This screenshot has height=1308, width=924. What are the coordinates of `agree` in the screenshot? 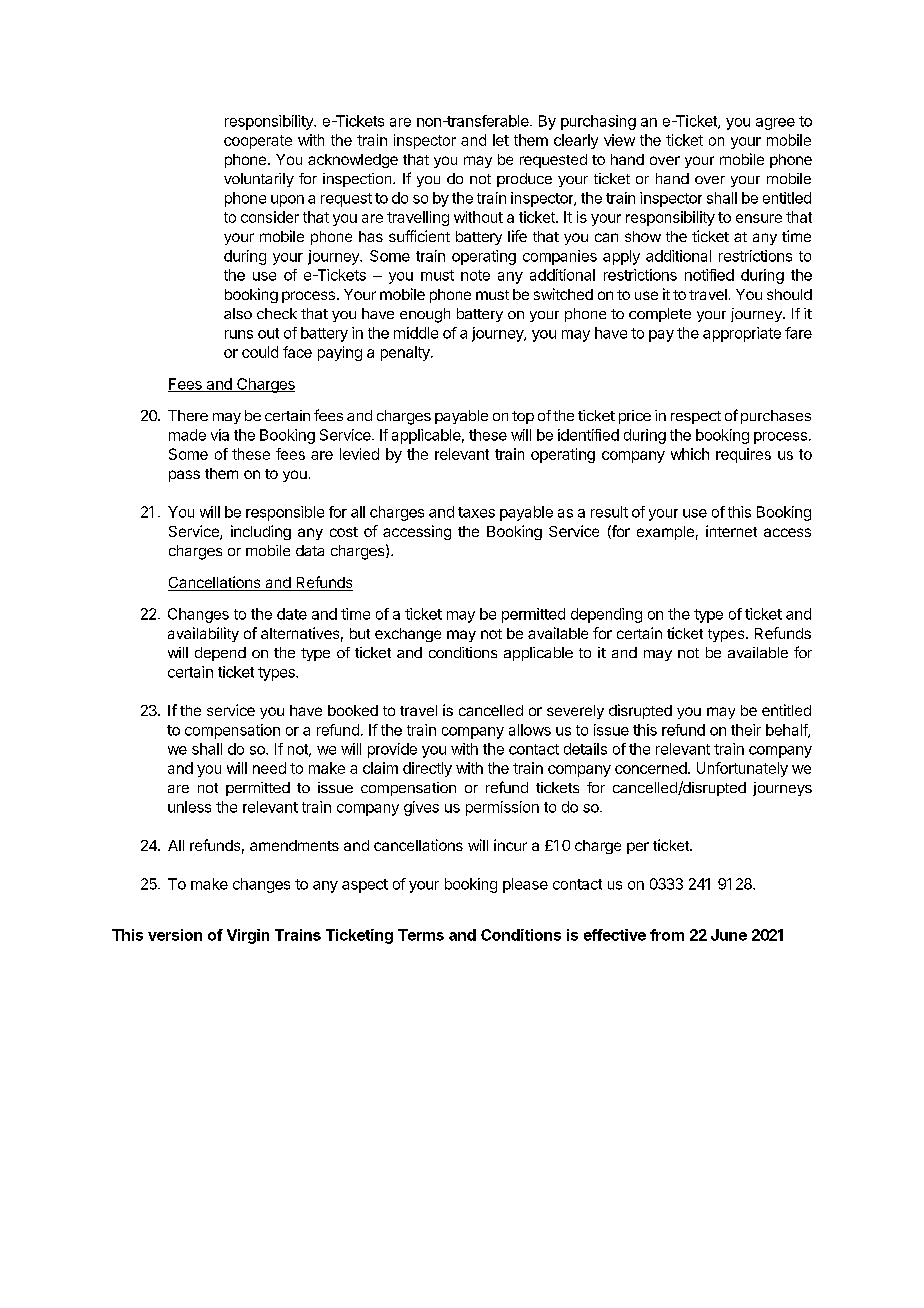 It's located at (775, 124).
